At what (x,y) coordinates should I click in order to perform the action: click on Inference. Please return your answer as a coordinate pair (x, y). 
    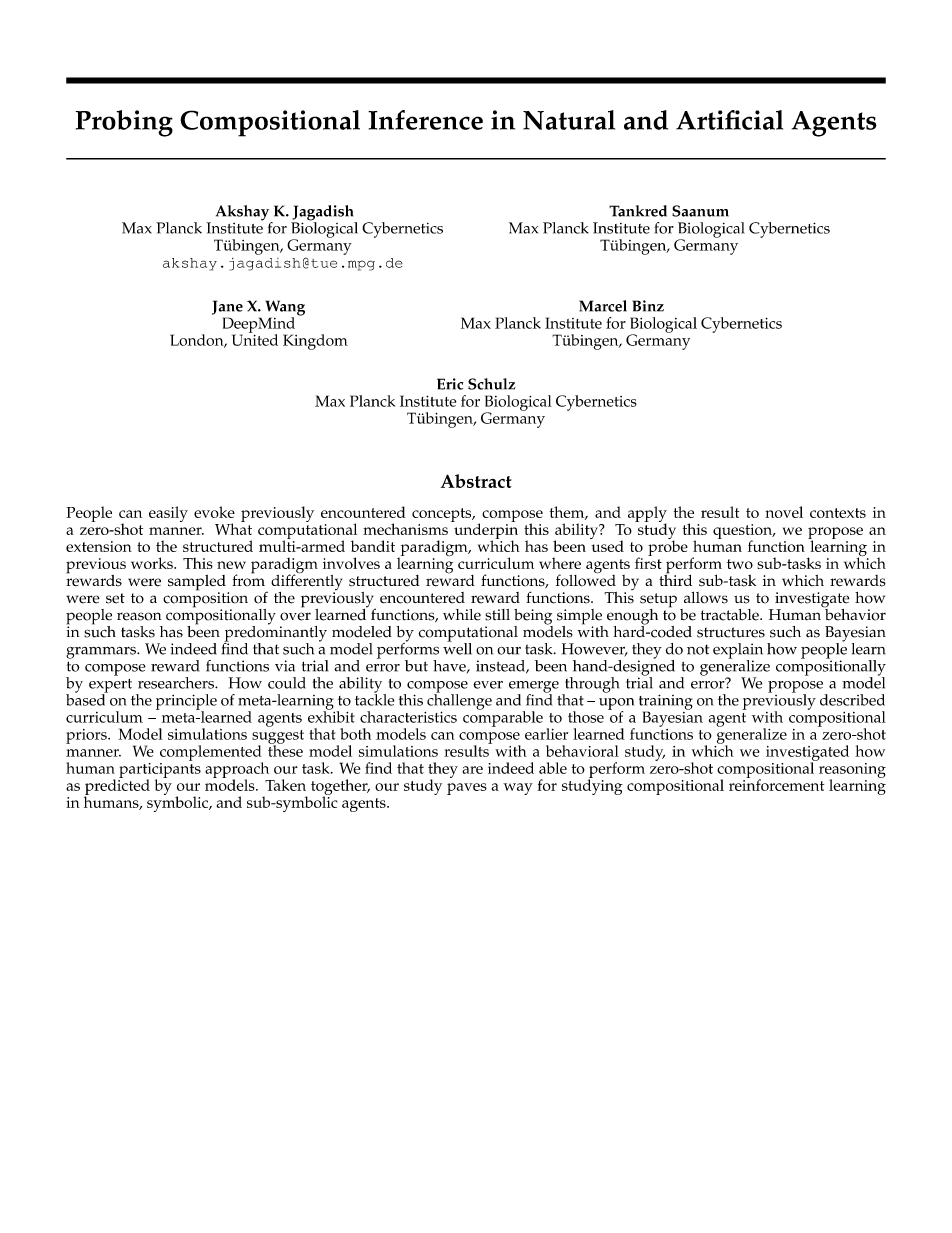
    Looking at the image, I should click on (425, 120).
